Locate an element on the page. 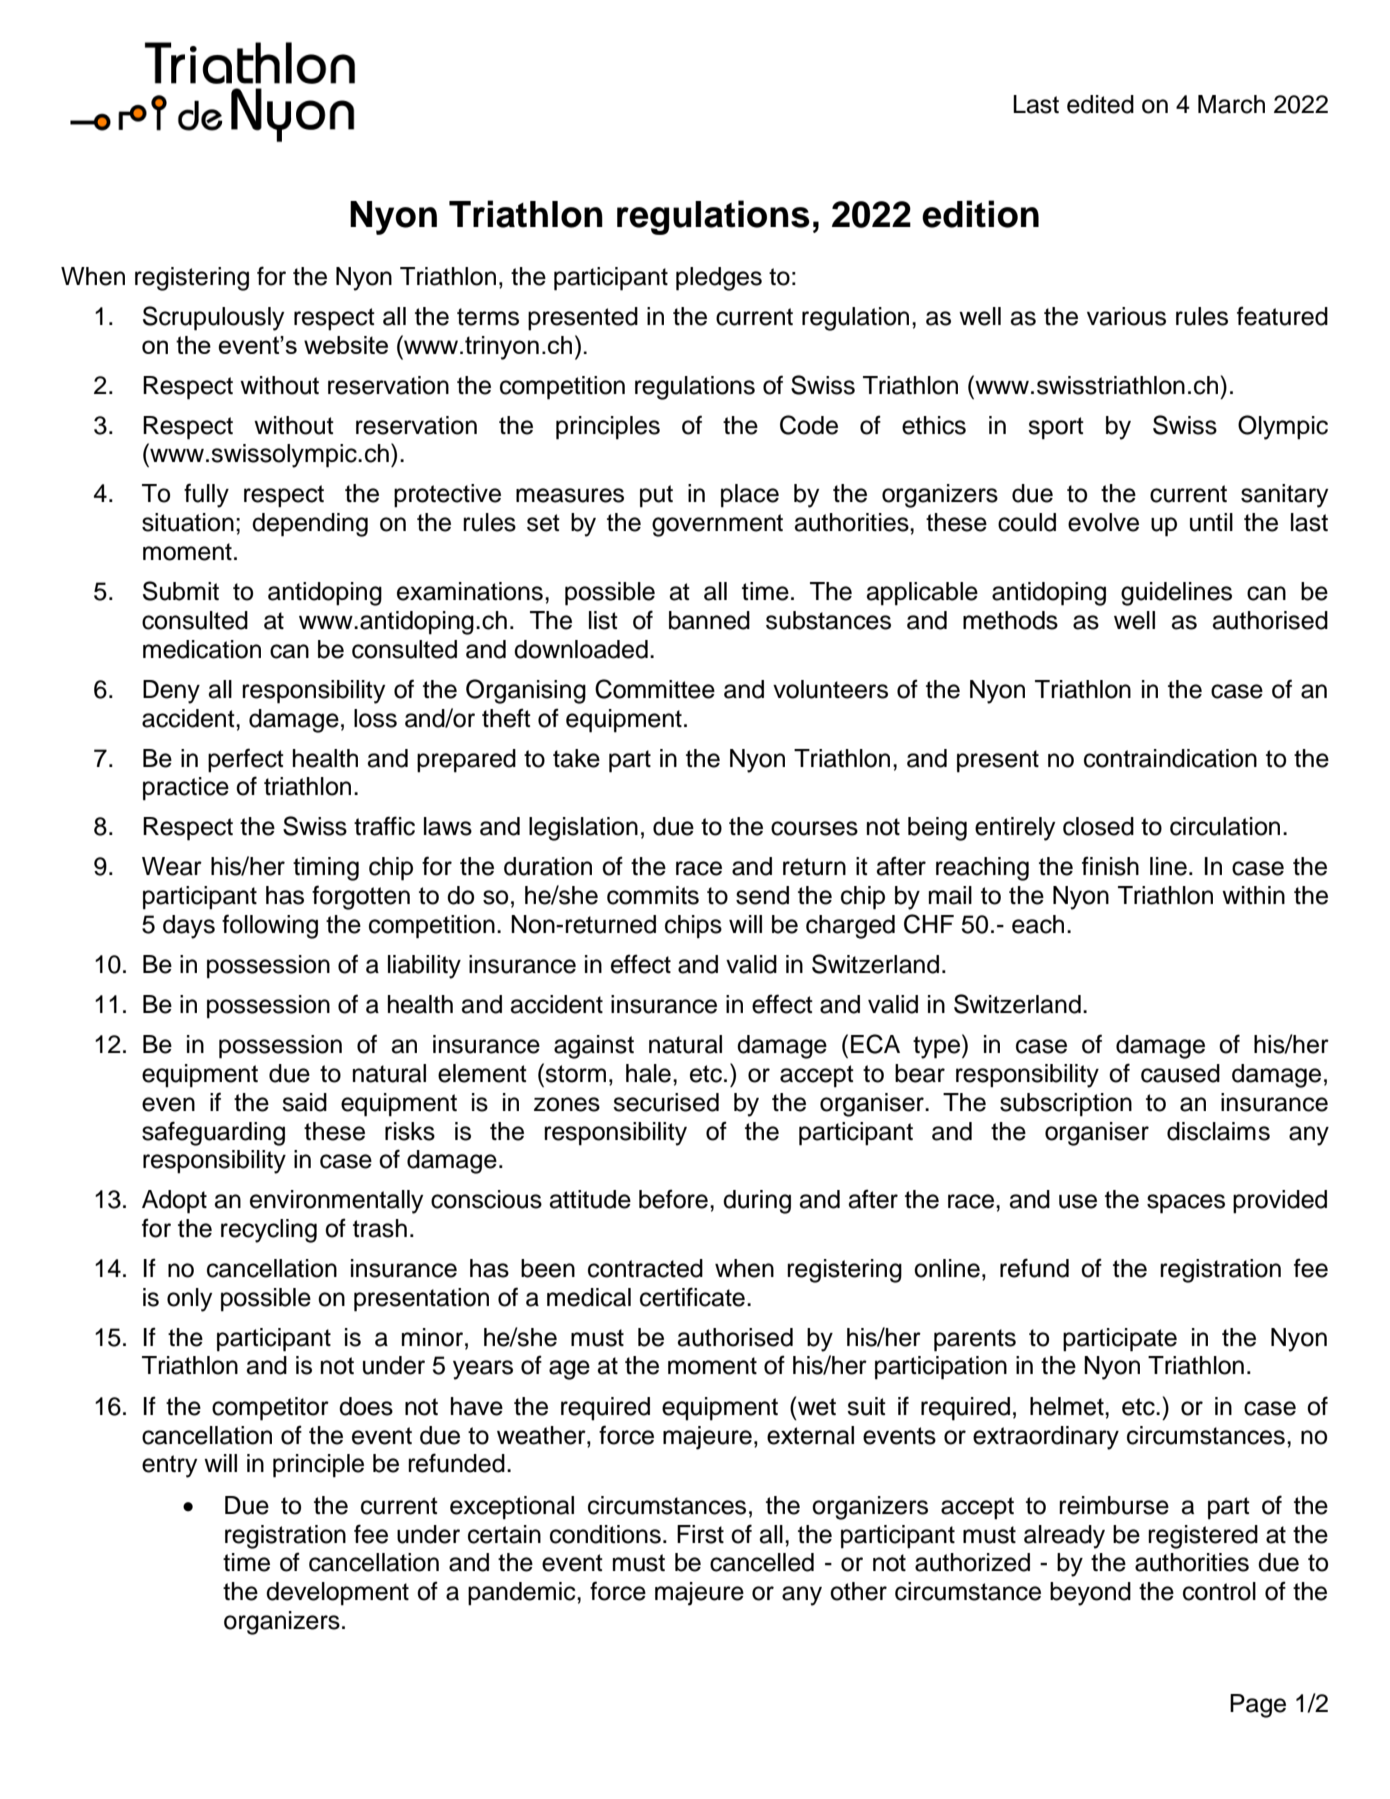 This page has width=1390, height=1799. cancelled is located at coordinates (762, 1562).
